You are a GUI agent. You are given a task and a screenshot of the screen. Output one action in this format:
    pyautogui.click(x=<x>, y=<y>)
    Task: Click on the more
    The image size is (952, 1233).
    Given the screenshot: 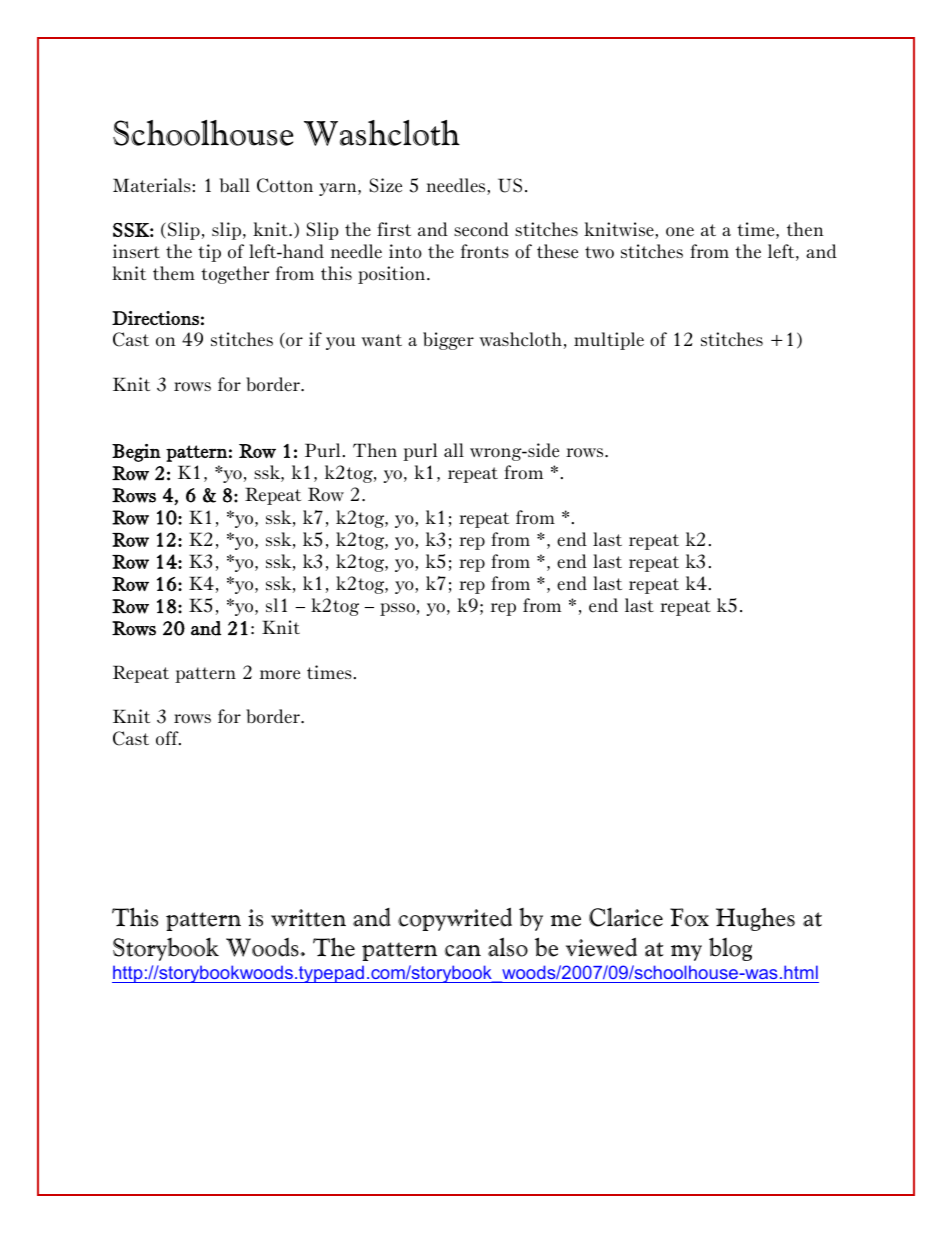 What is the action you would take?
    pyautogui.click(x=280, y=675)
